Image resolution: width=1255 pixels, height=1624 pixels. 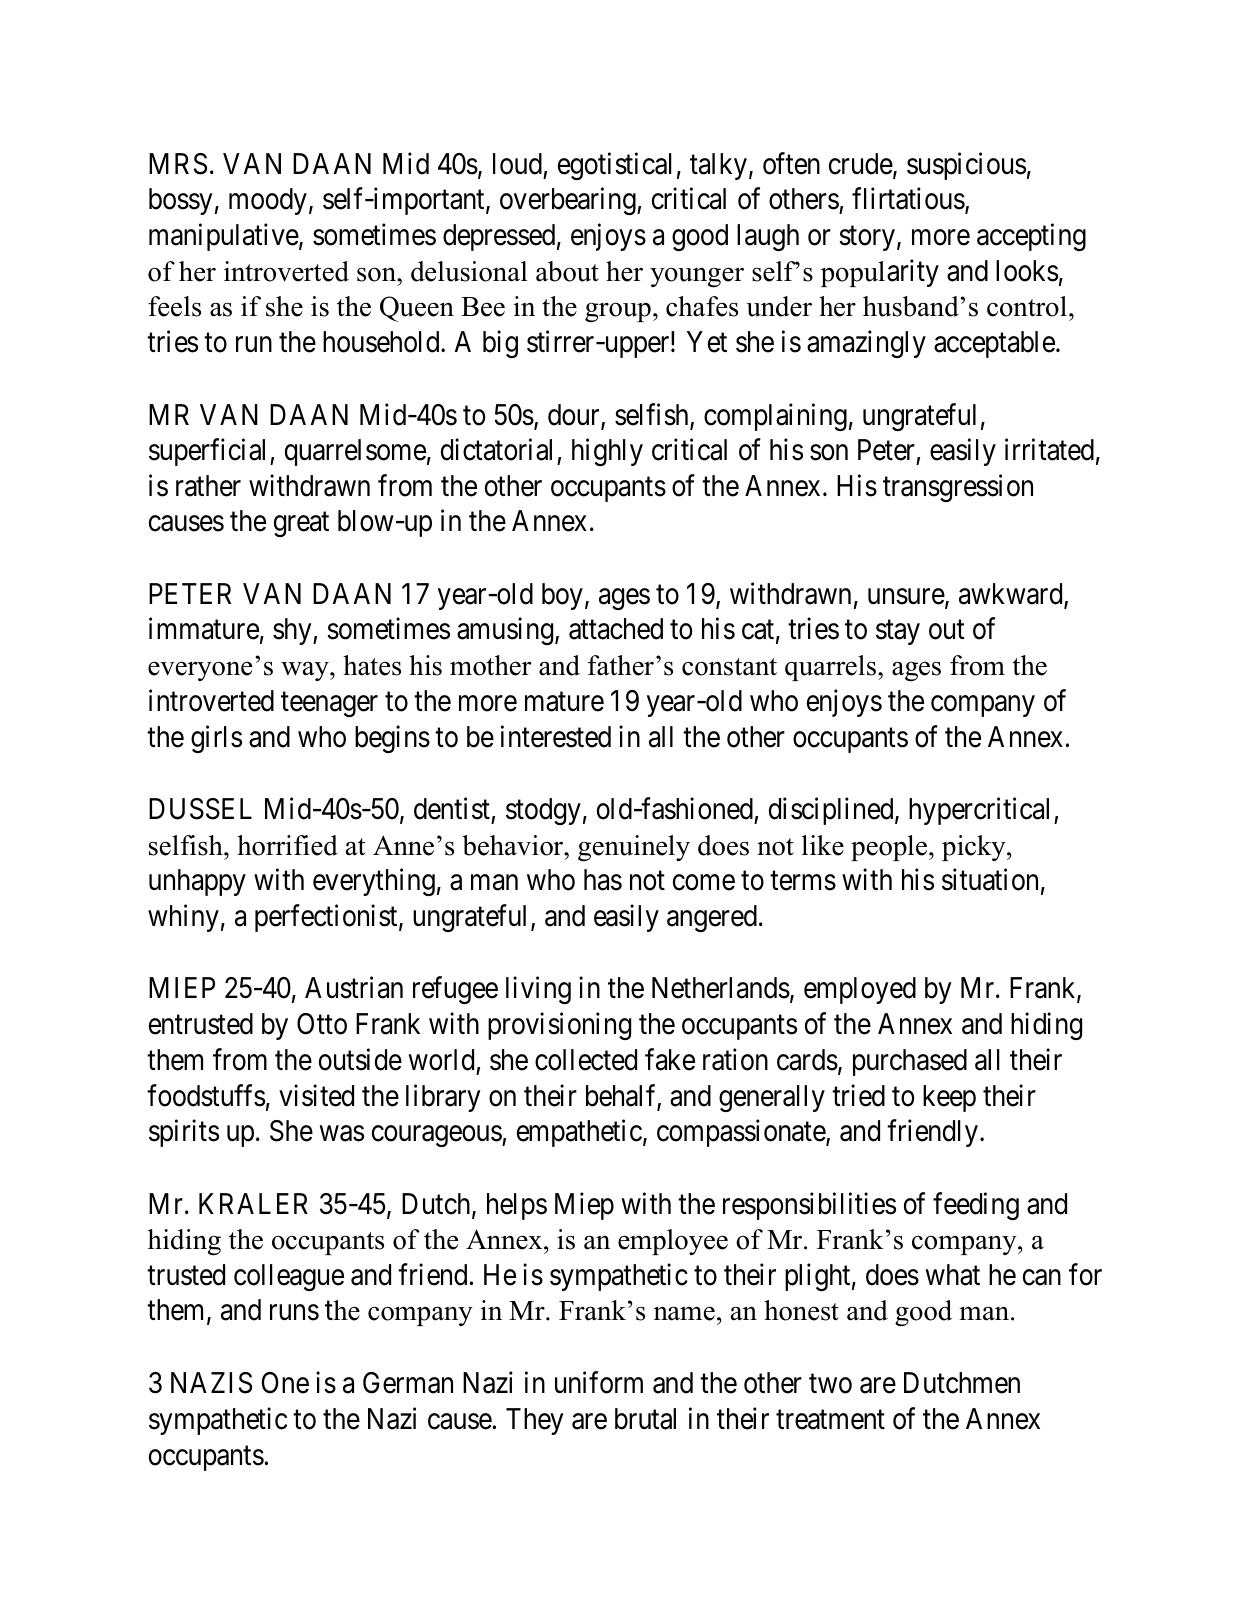 What do you see at coordinates (287, 845) in the screenshot?
I see `horrified` at bounding box center [287, 845].
